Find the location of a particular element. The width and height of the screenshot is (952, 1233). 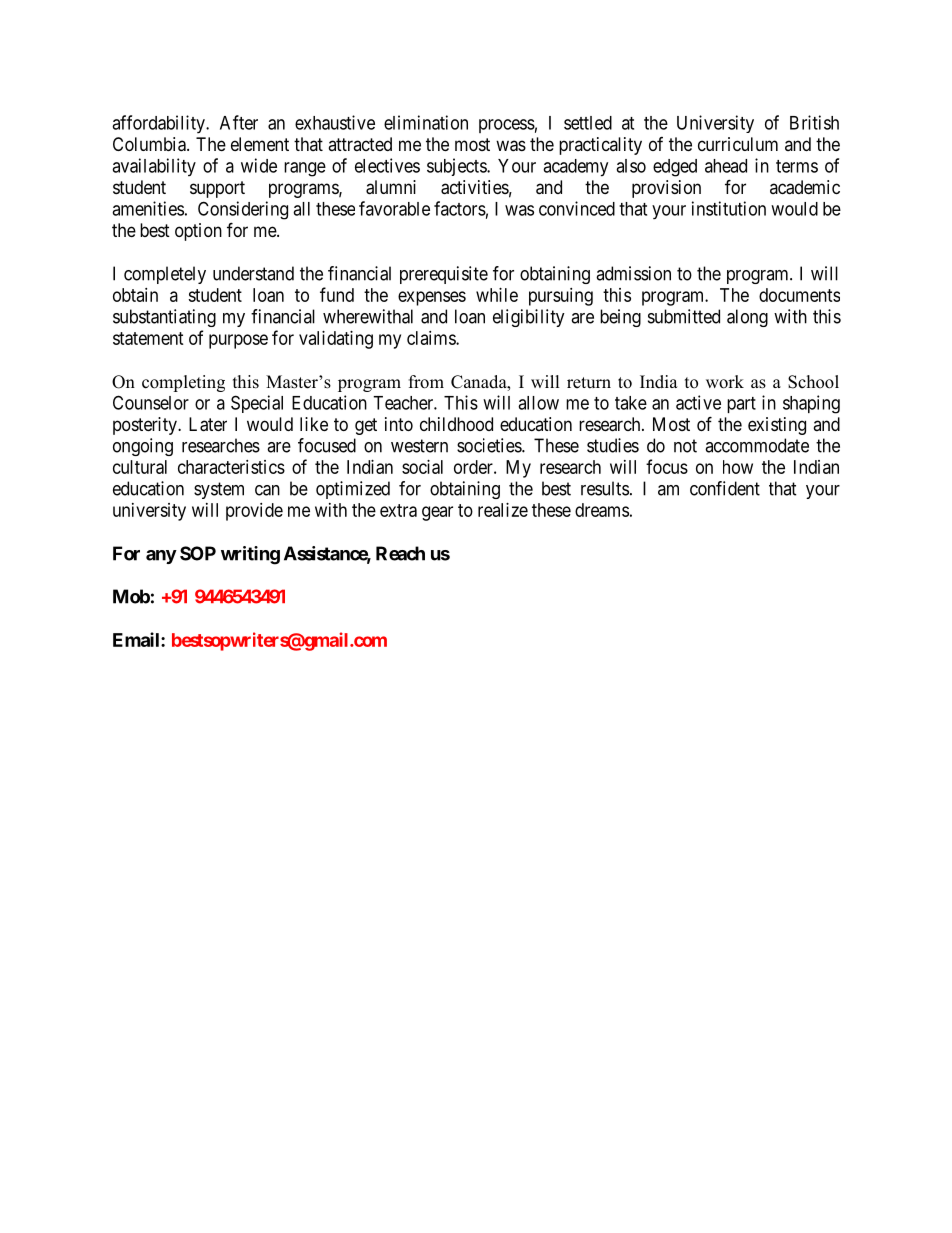

admission is located at coordinates (633, 273).
